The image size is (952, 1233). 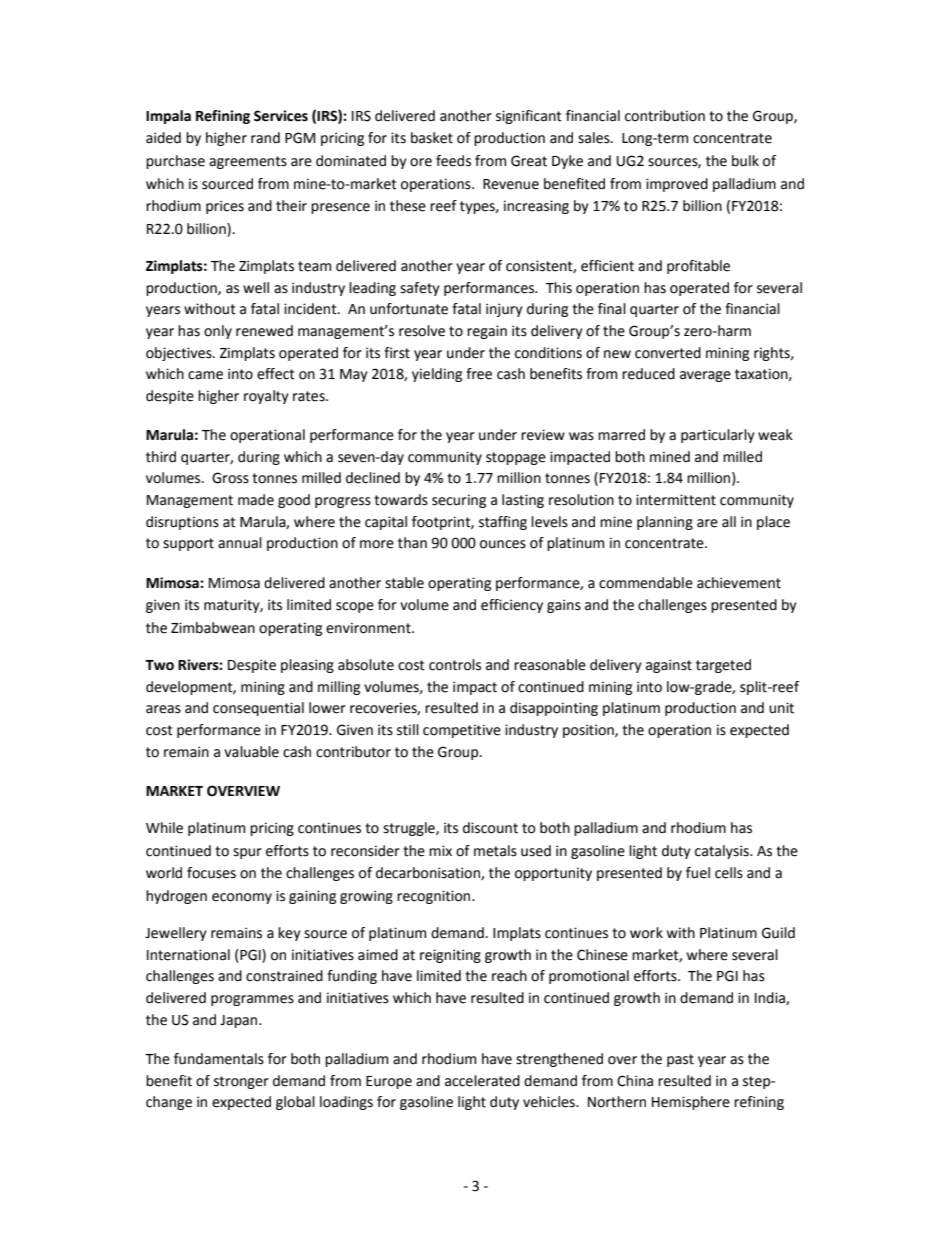 What do you see at coordinates (482, 1081) in the page?
I see `accelerated` at bounding box center [482, 1081].
